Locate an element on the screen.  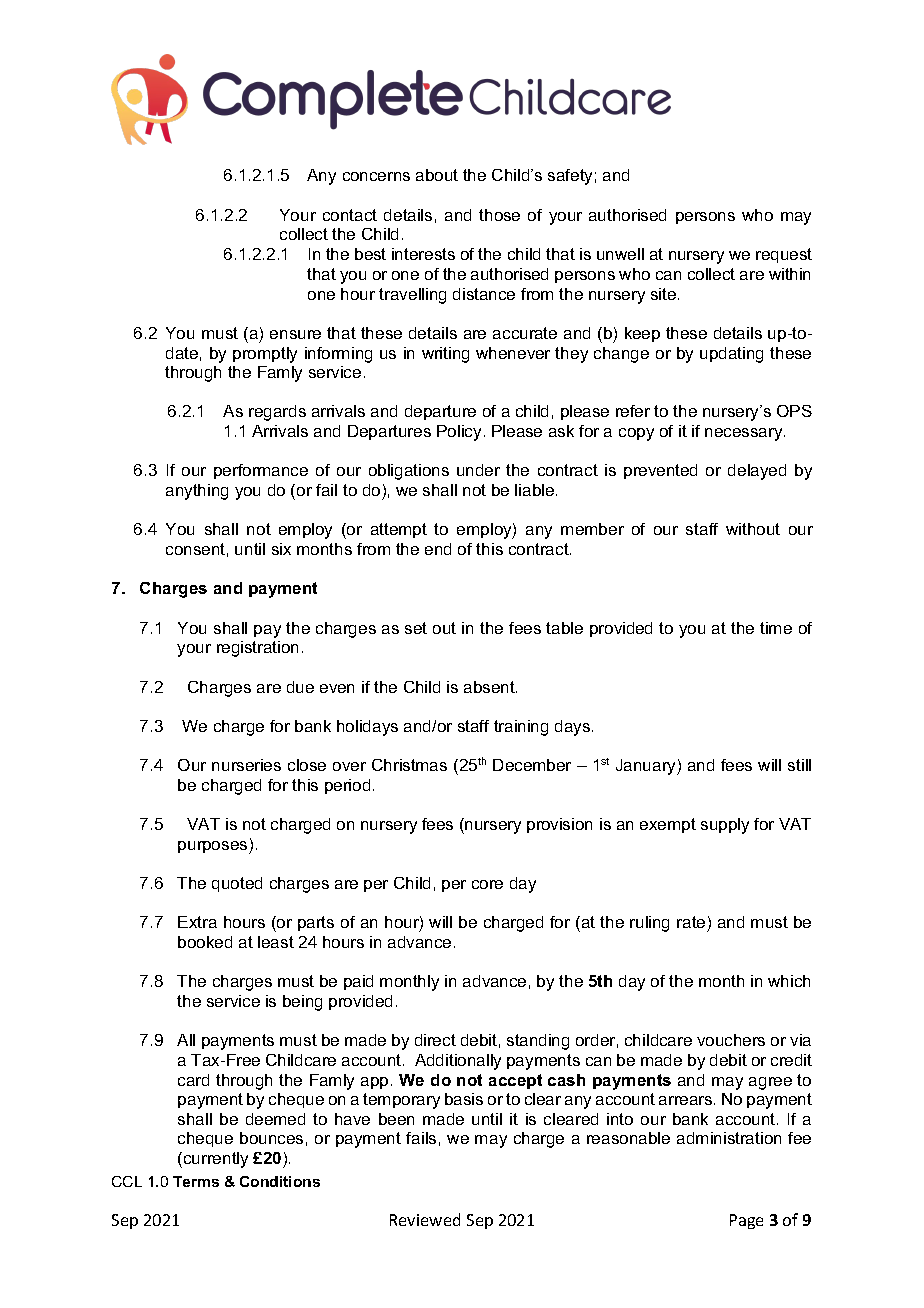
request is located at coordinates (784, 255).
